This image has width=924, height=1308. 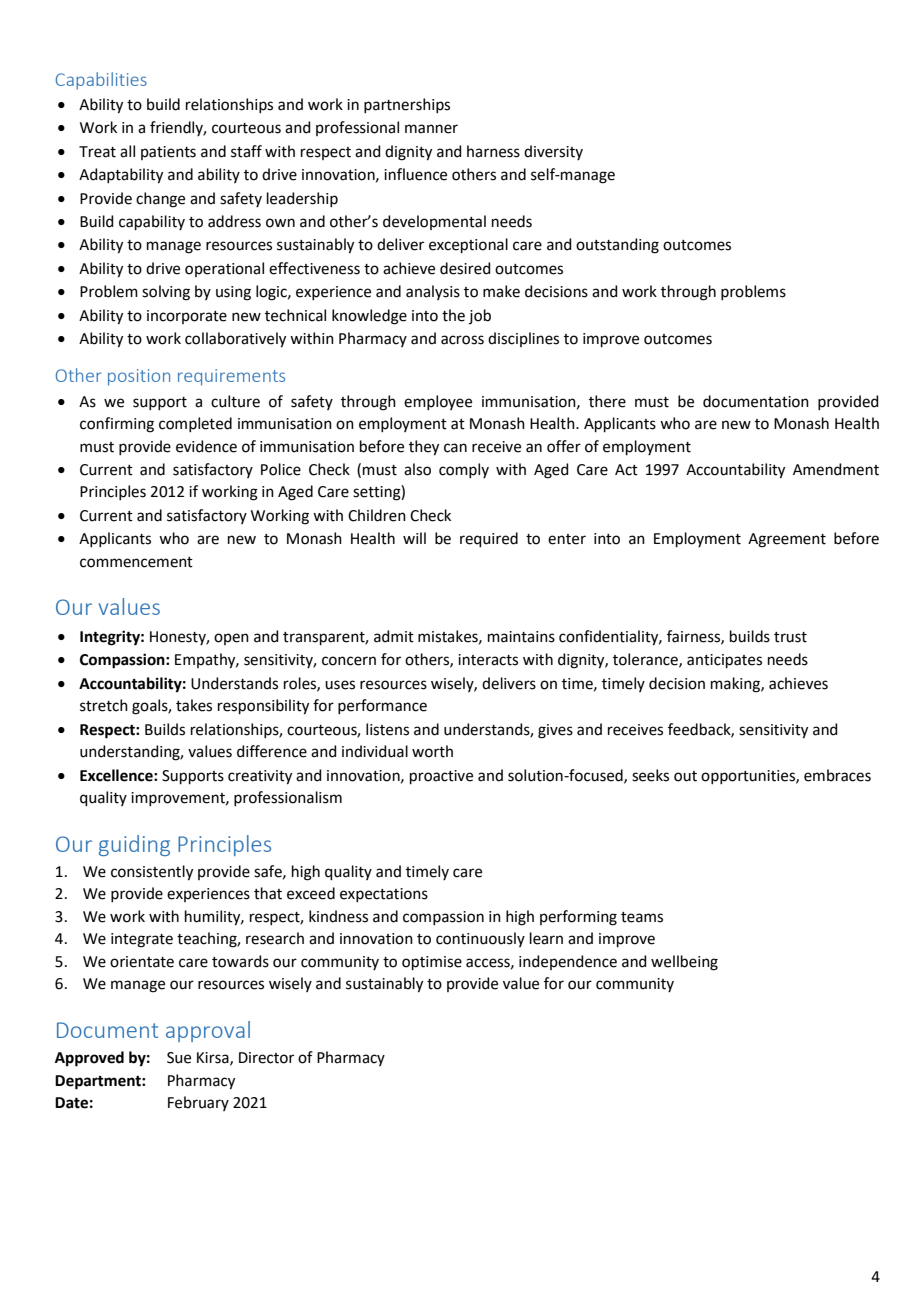 I want to click on diversity, so click(x=553, y=152).
